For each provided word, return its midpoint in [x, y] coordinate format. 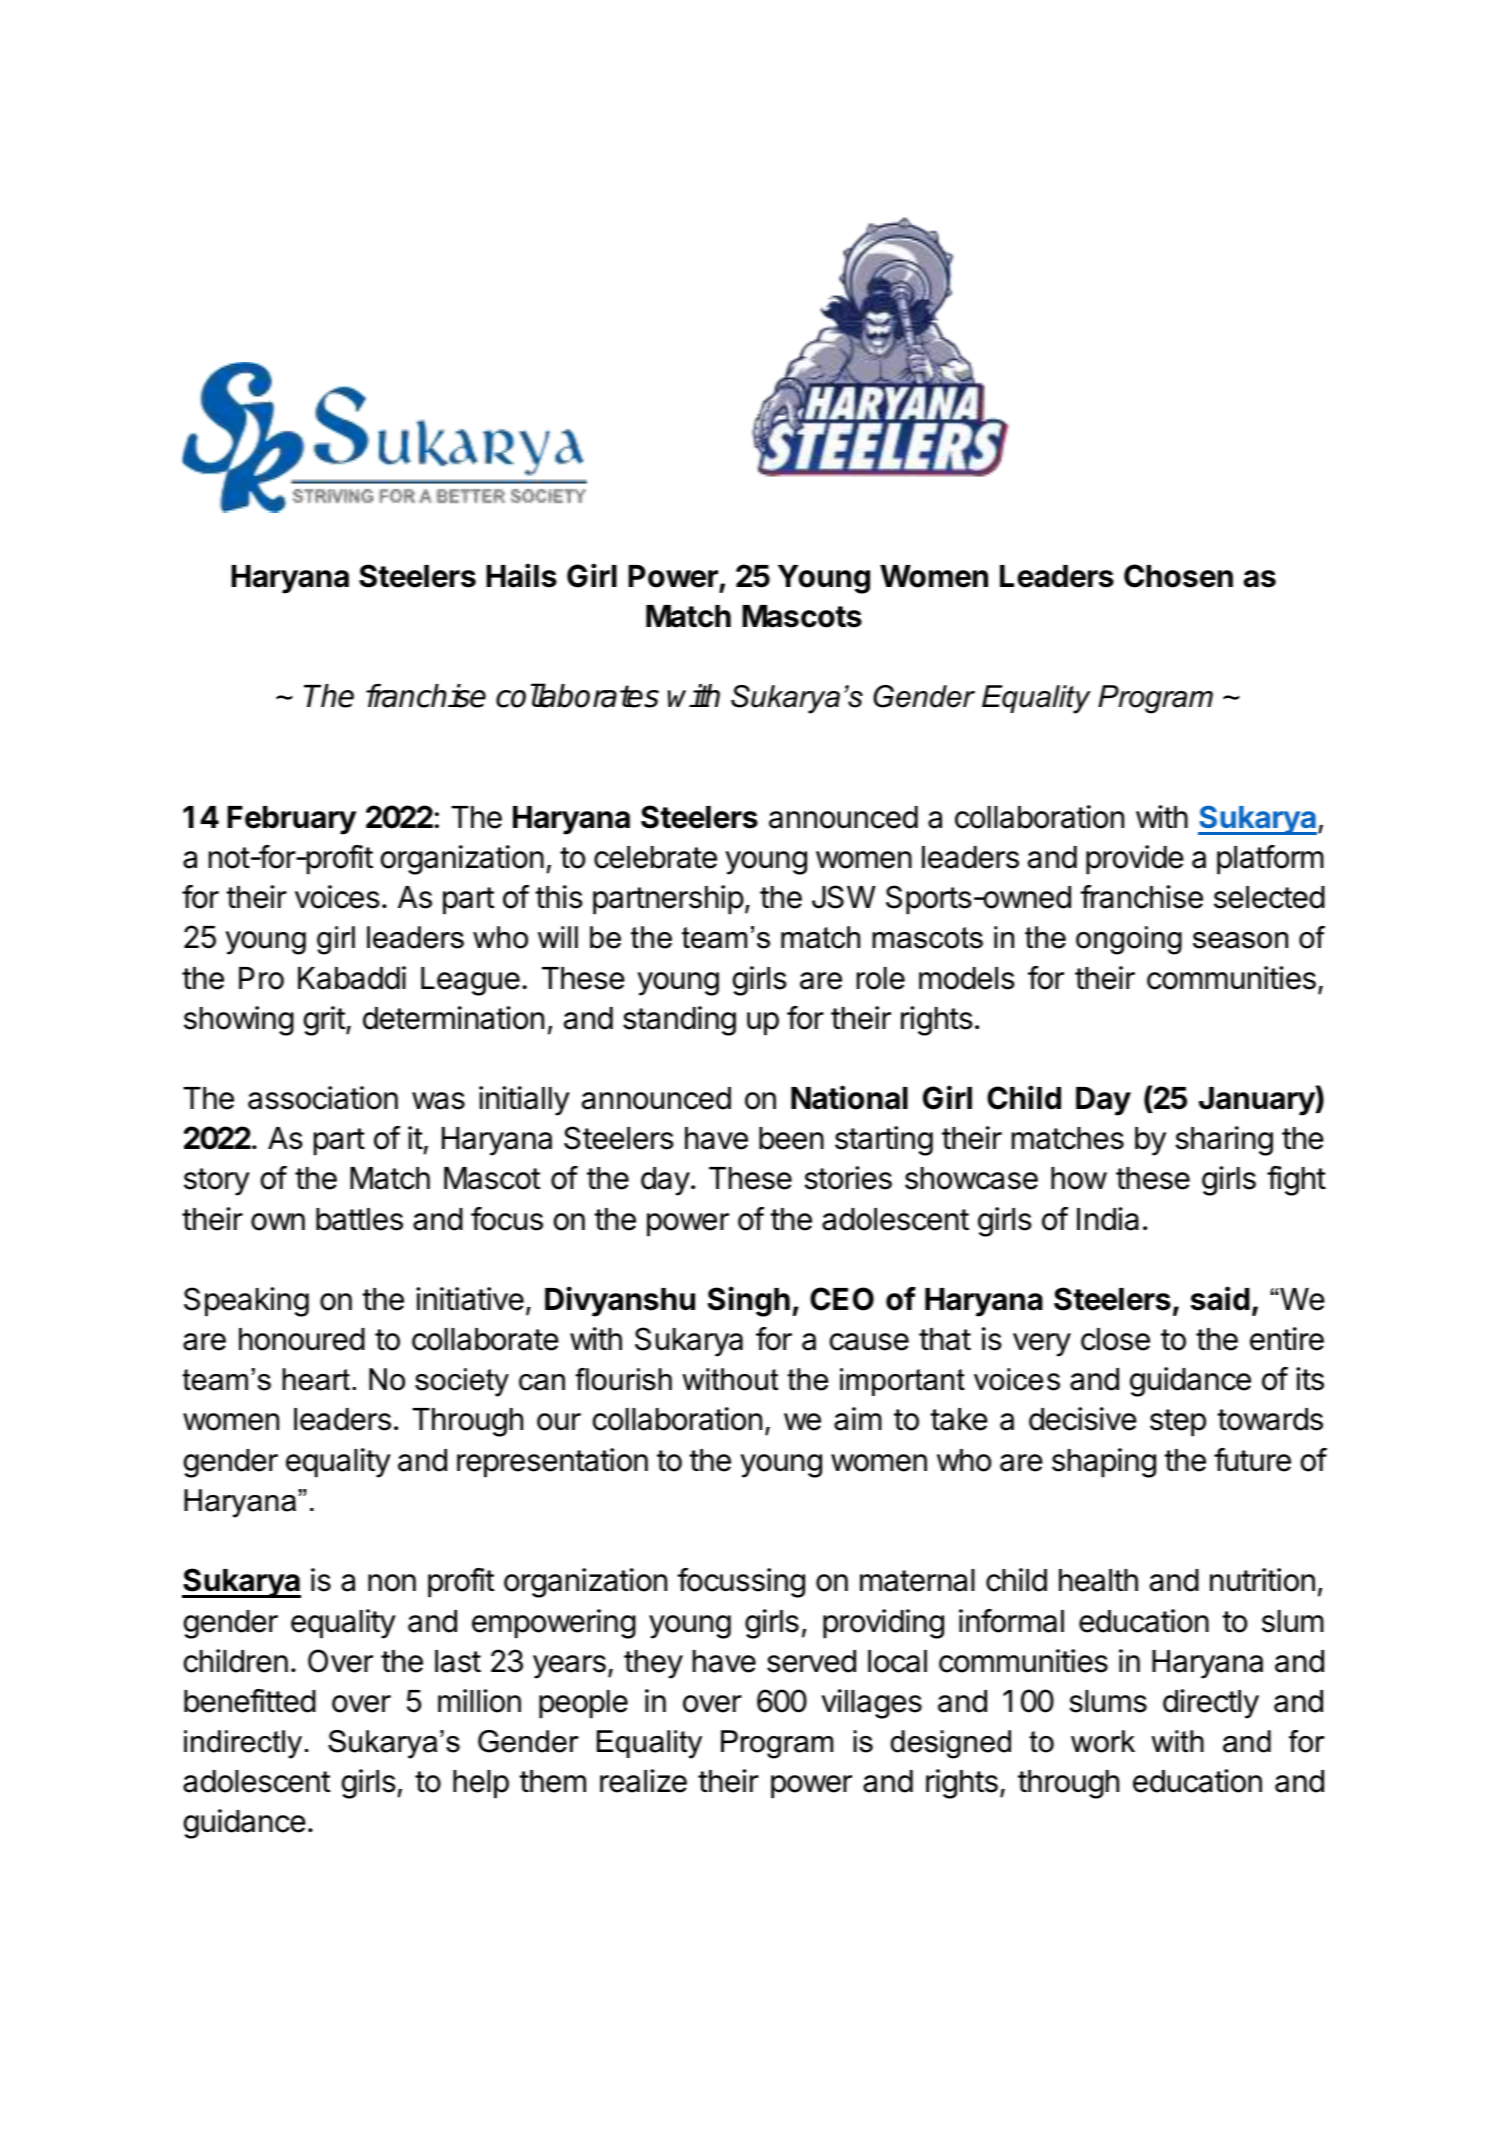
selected [1269, 897]
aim [858, 1419]
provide [1135, 860]
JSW [844, 897]
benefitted [250, 1701]
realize [643, 1781]
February [291, 820]
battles [359, 1219]
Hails [521, 575]
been [791, 1138]
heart [316, 1379]
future [1252, 1460]
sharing [1224, 1141]
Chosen [1178, 576]
